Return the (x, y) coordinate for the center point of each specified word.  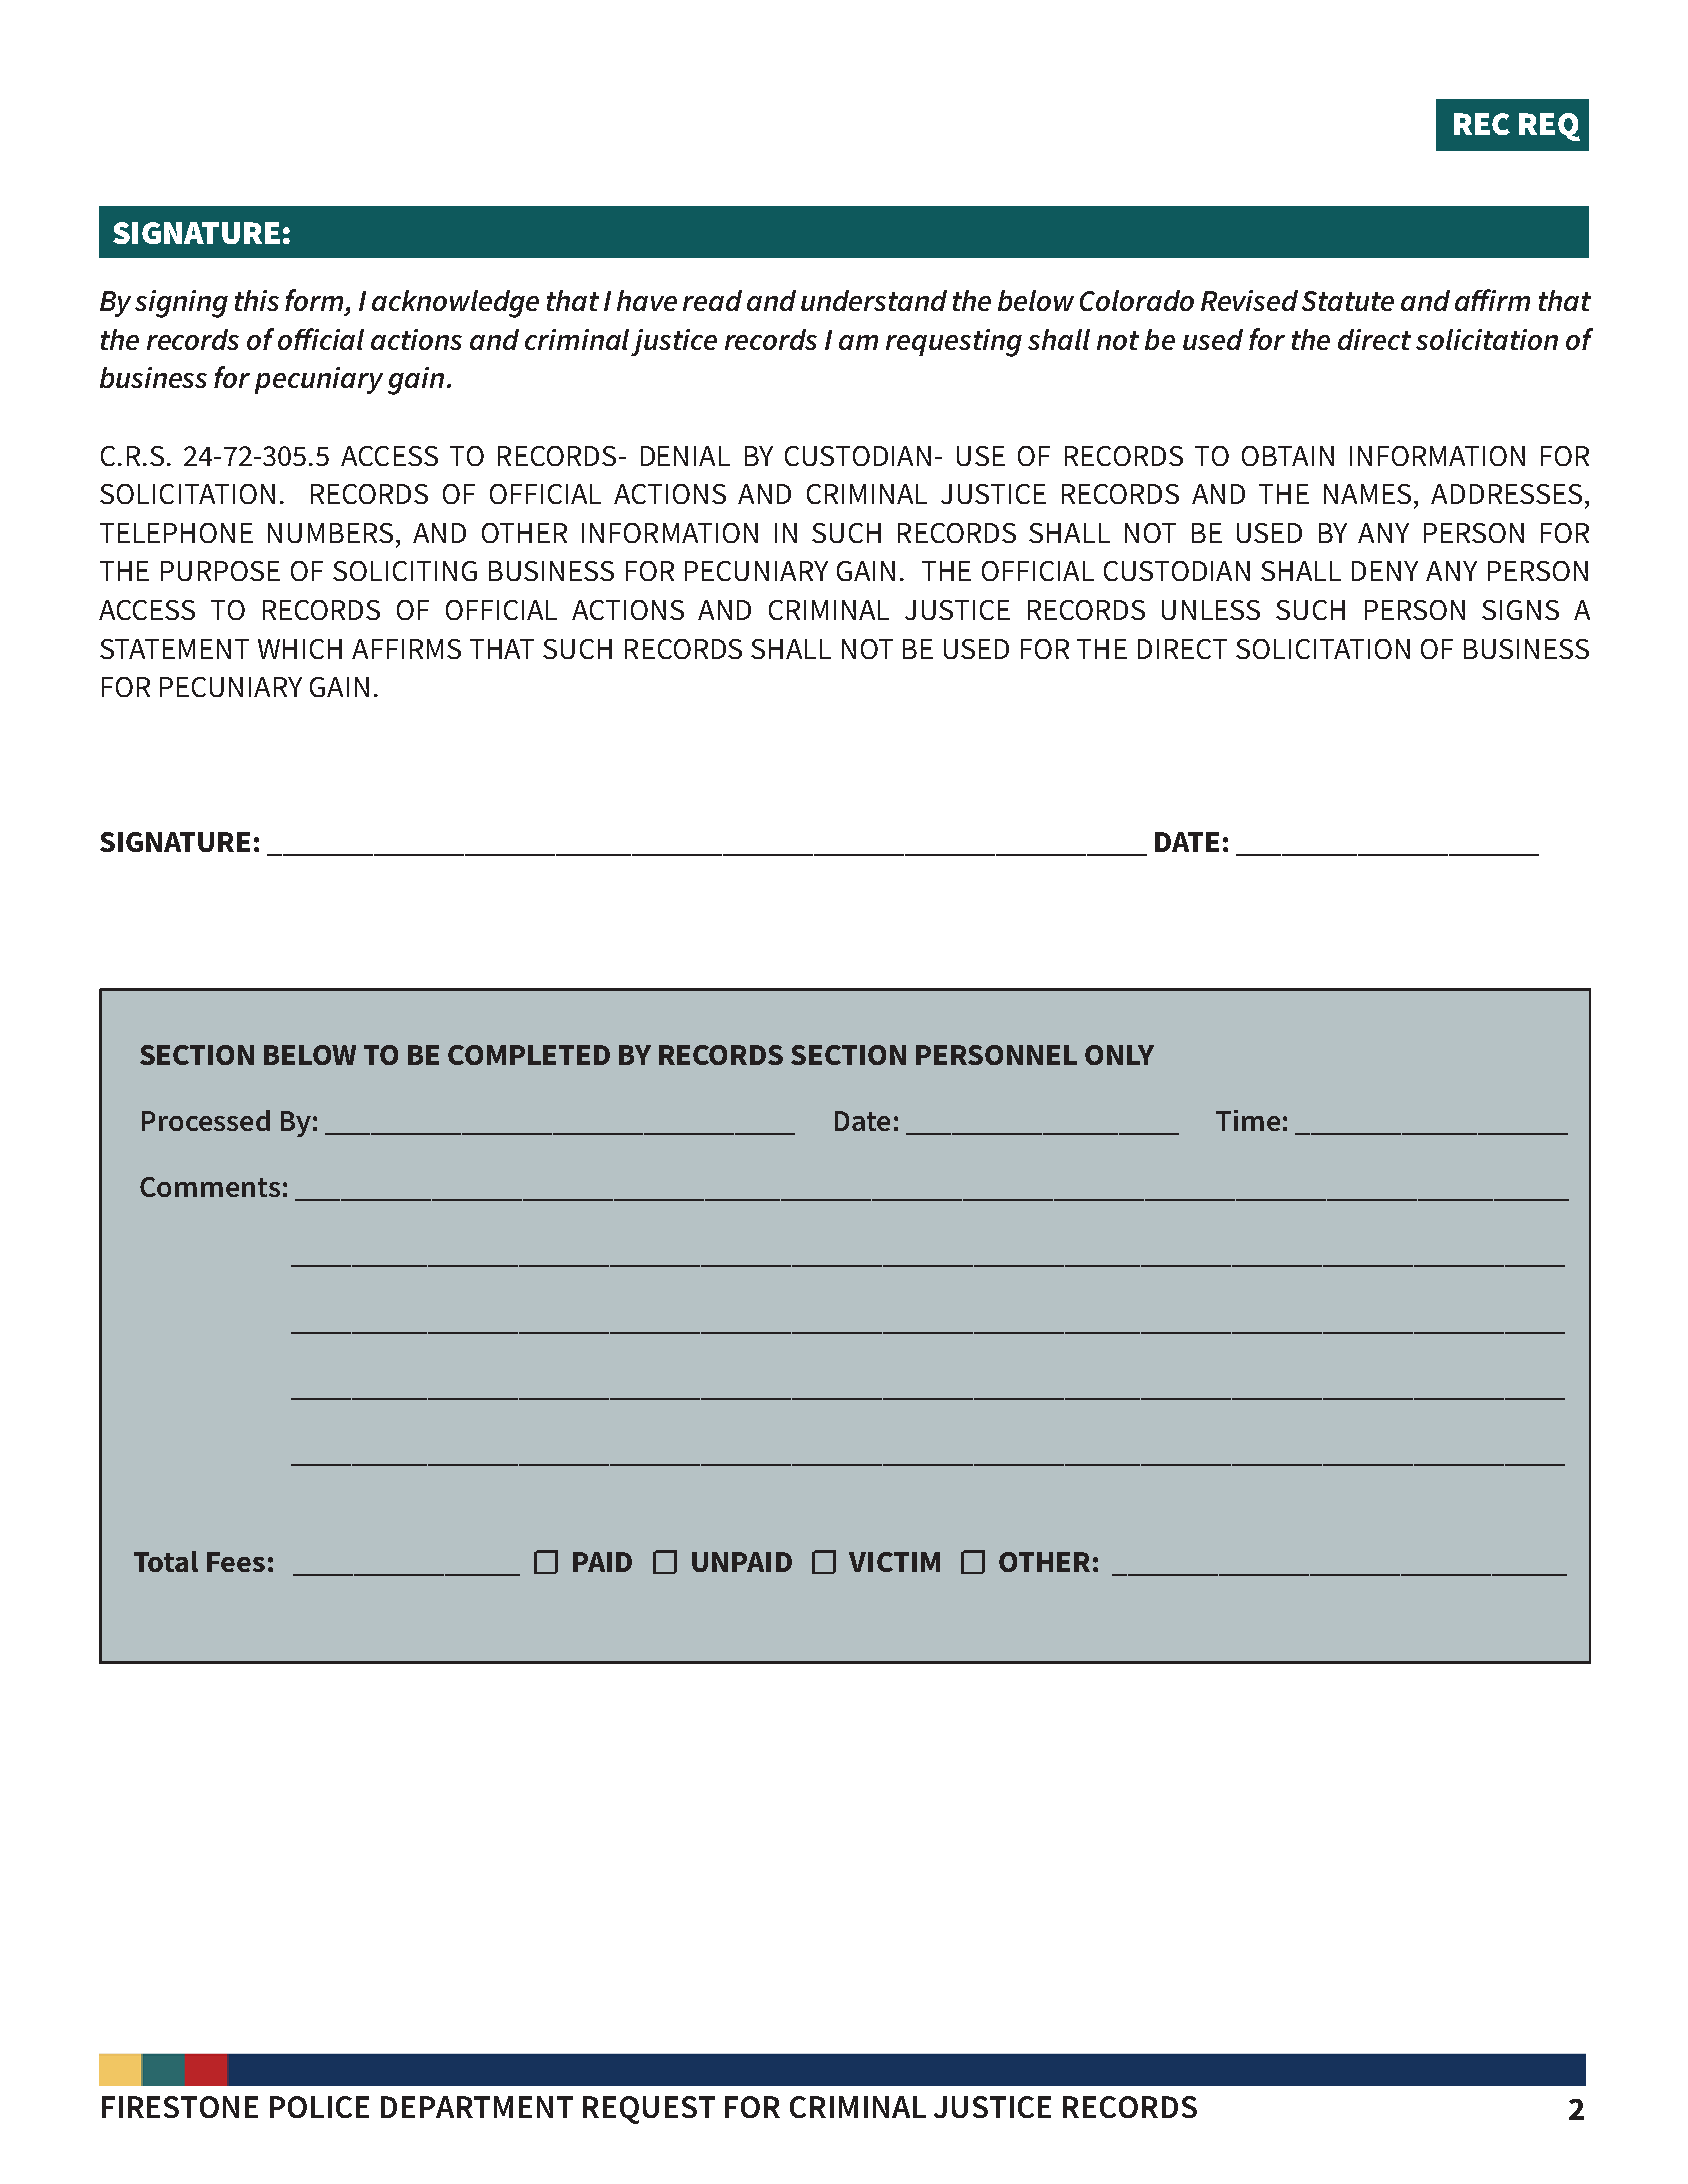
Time (1248, 1120)
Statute (1348, 301)
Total (166, 1561)
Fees (236, 1562)
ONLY (1119, 1055)
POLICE (319, 2107)
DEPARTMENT (477, 2107)
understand (874, 300)
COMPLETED (529, 1055)
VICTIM (894, 1562)
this (257, 300)
